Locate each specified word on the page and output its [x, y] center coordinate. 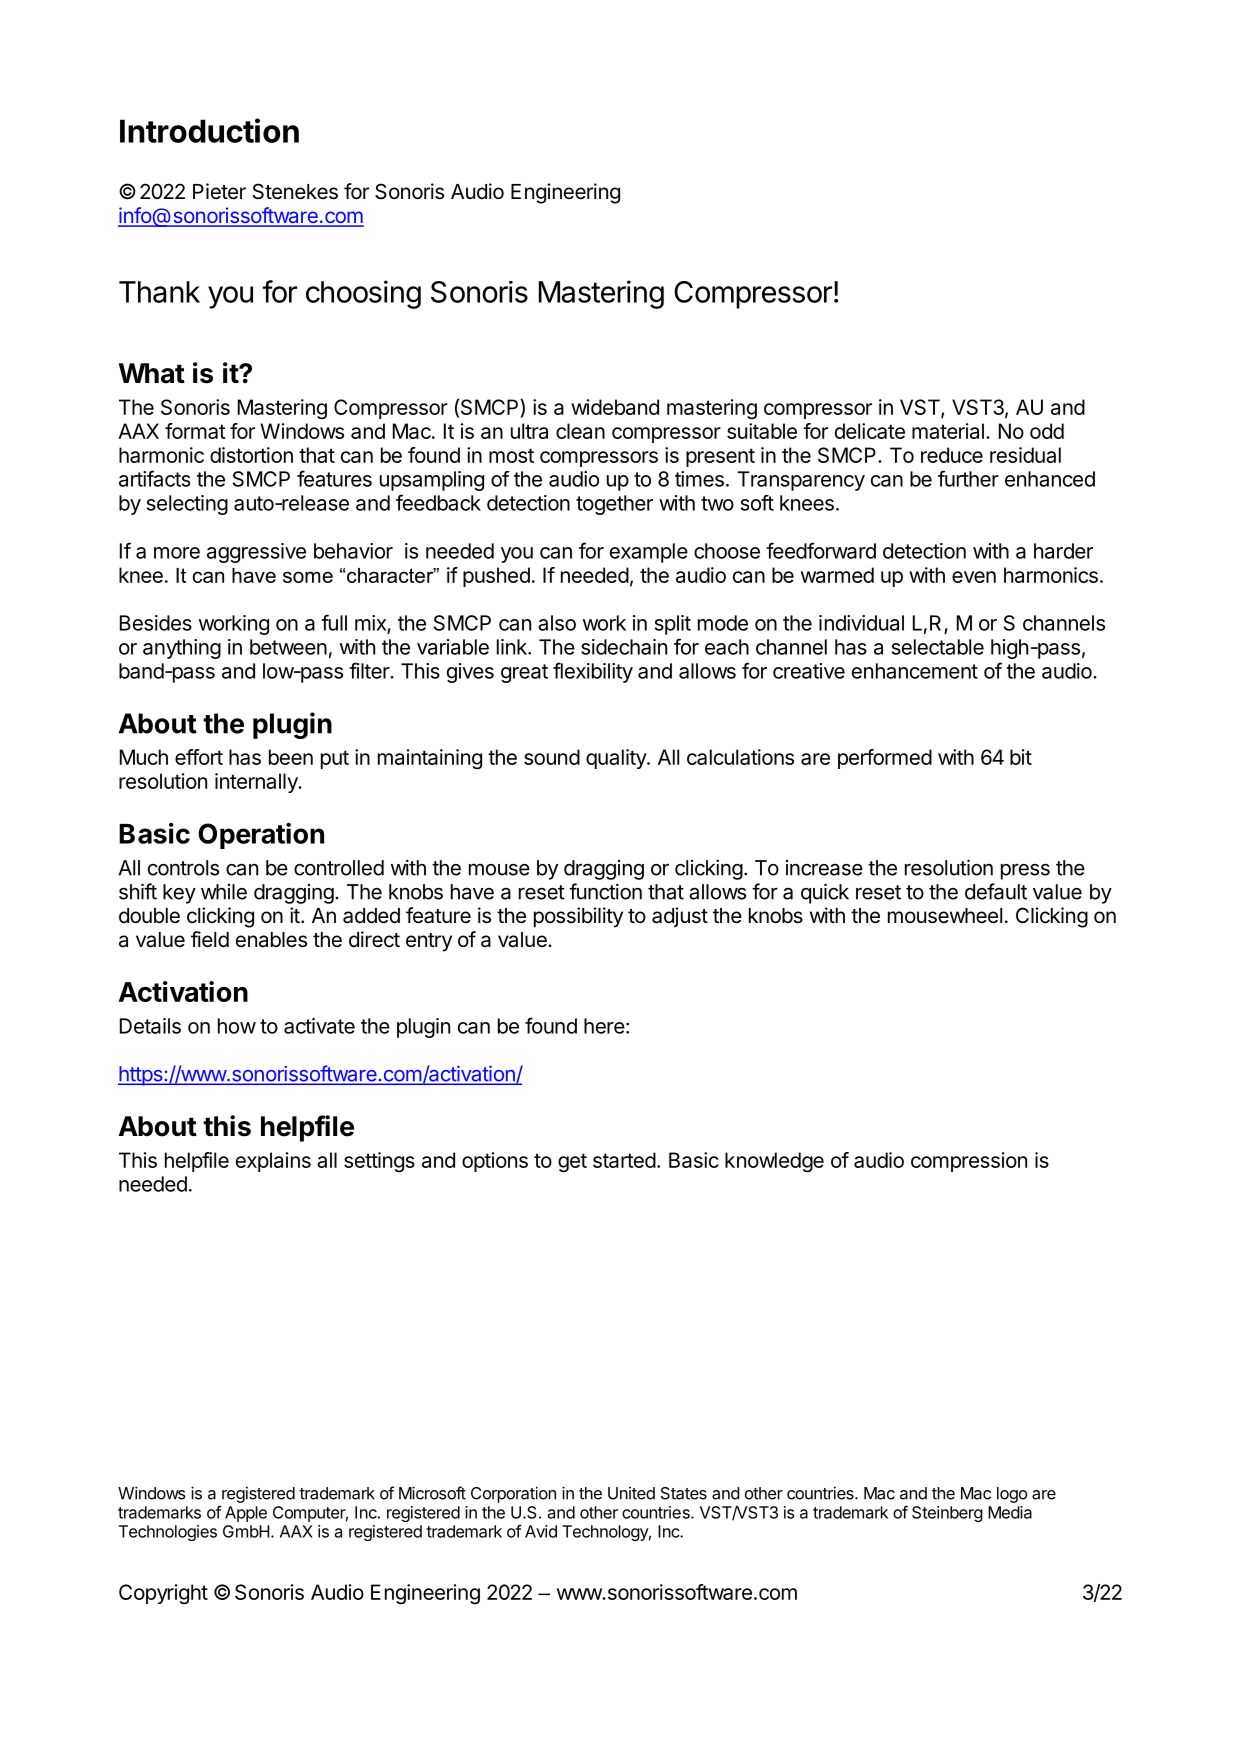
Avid [541, 1531]
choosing [363, 294]
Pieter [219, 191]
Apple [246, 1514]
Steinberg [947, 1514]
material [948, 431]
